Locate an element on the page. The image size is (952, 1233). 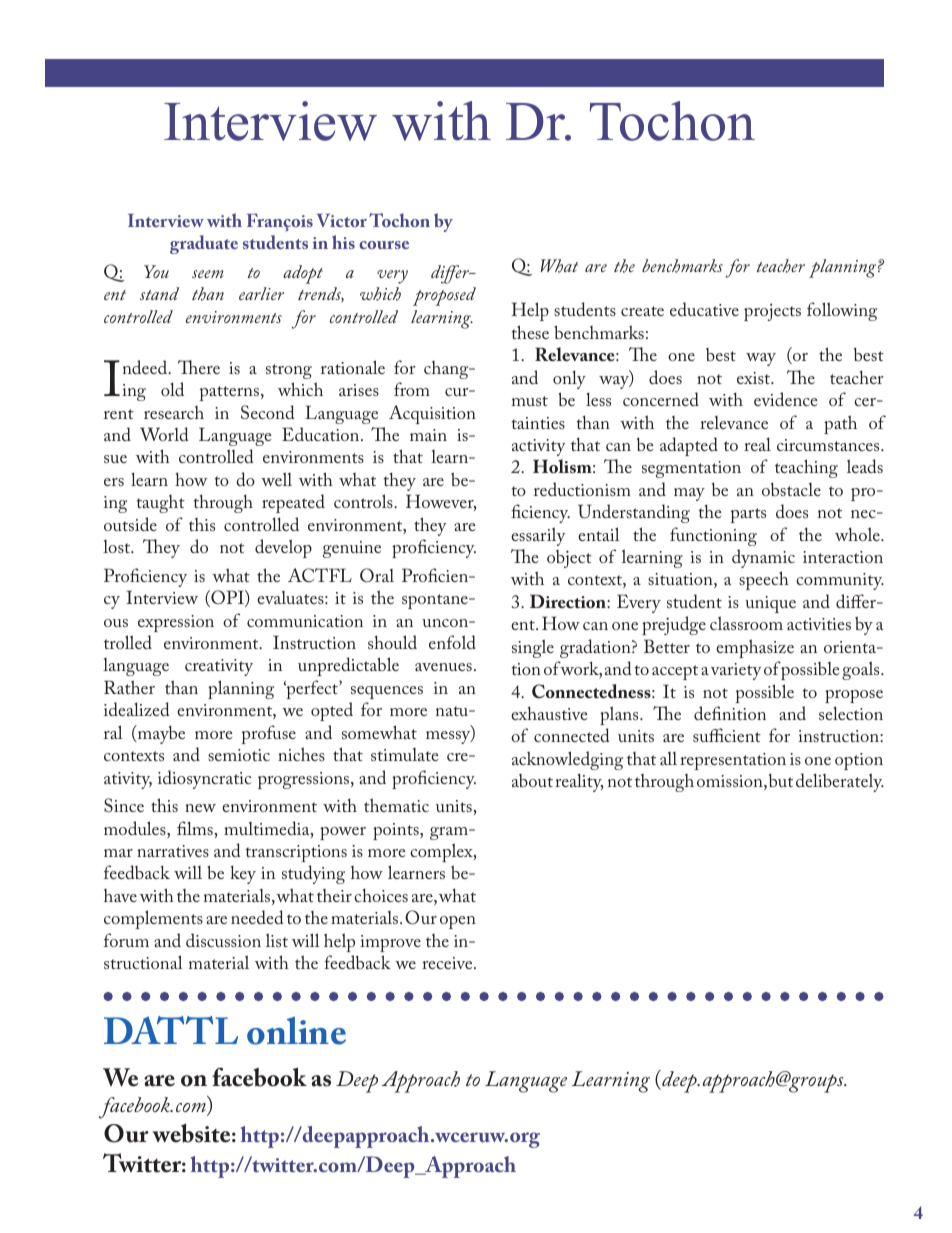
graduate is located at coordinates (204, 244).
